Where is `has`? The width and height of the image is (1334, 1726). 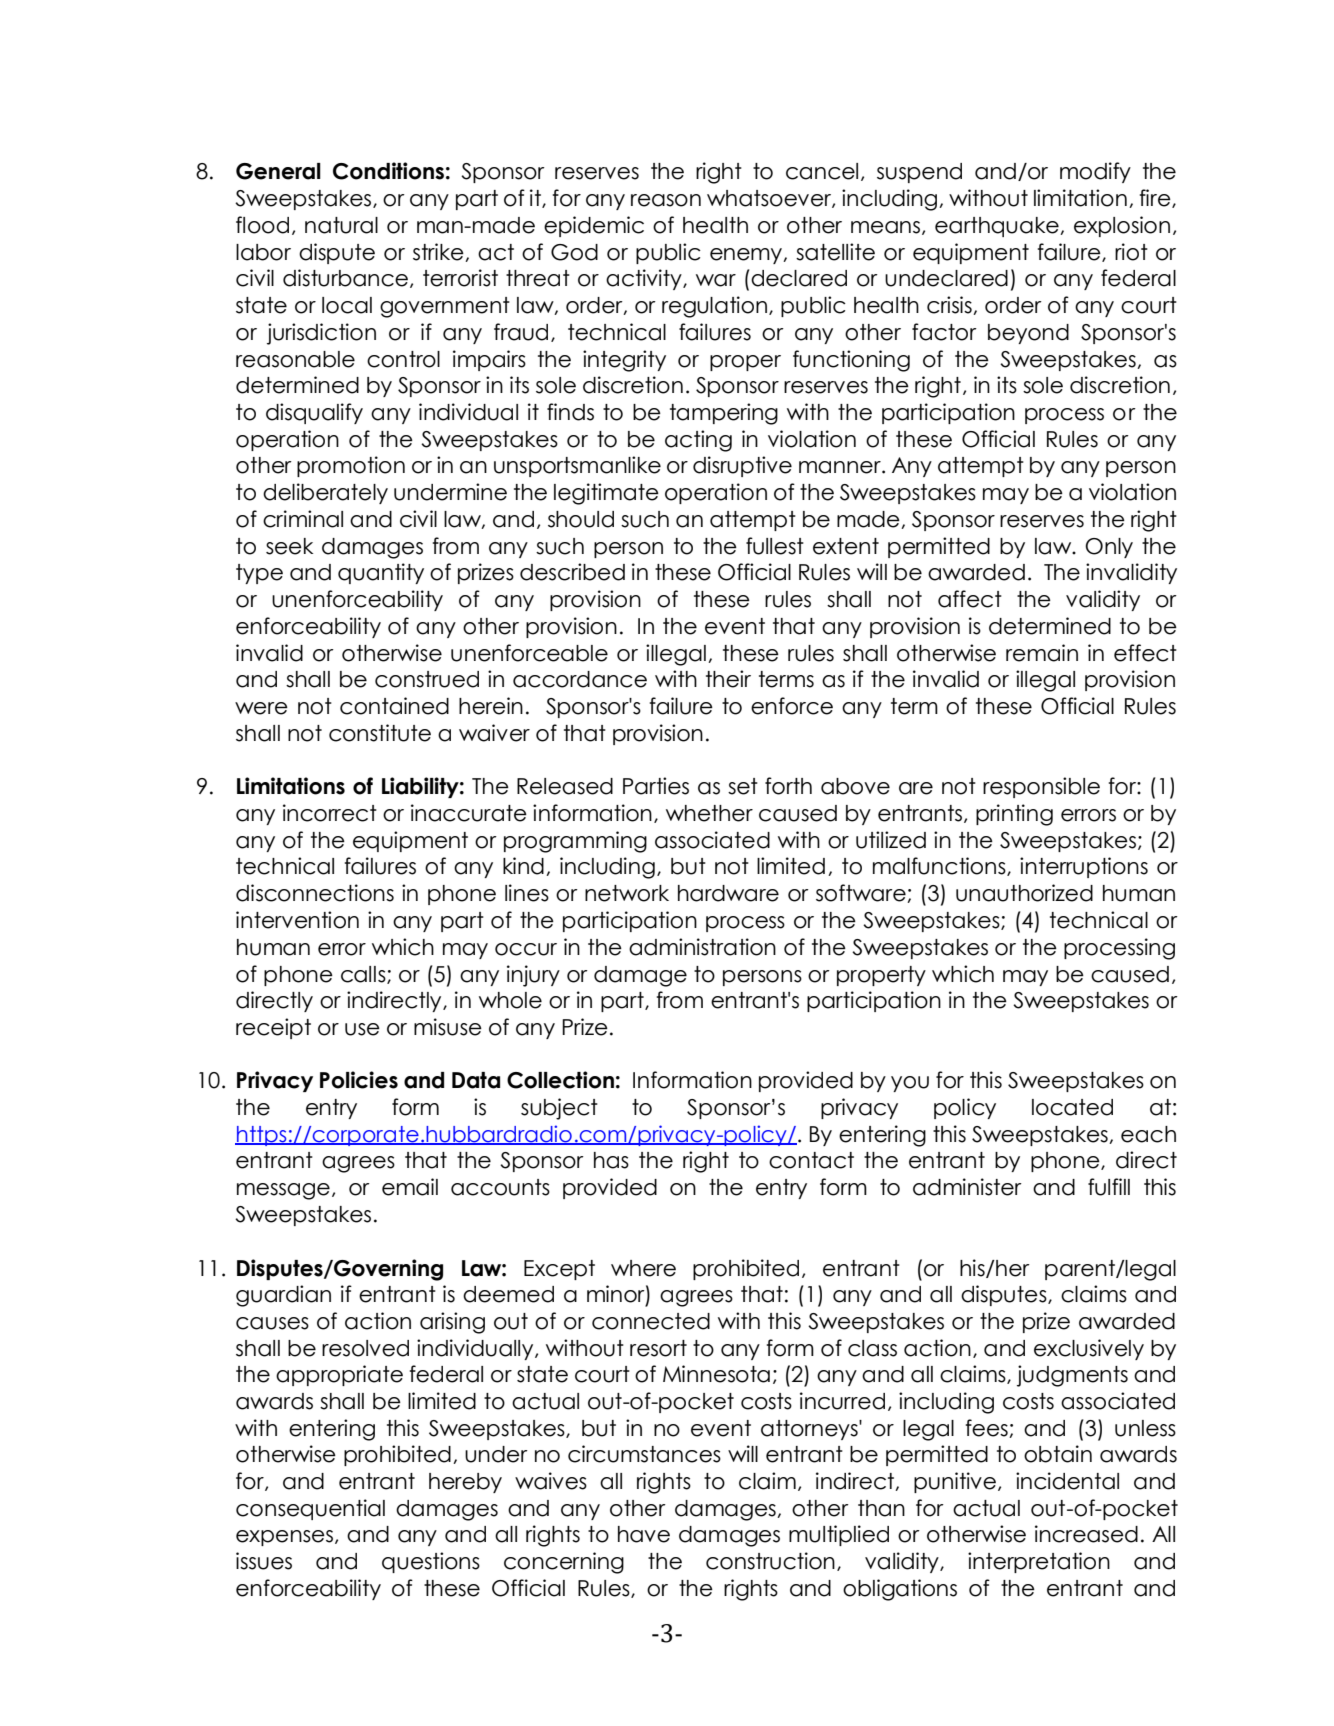 has is located at coordinates (611, 1160).
